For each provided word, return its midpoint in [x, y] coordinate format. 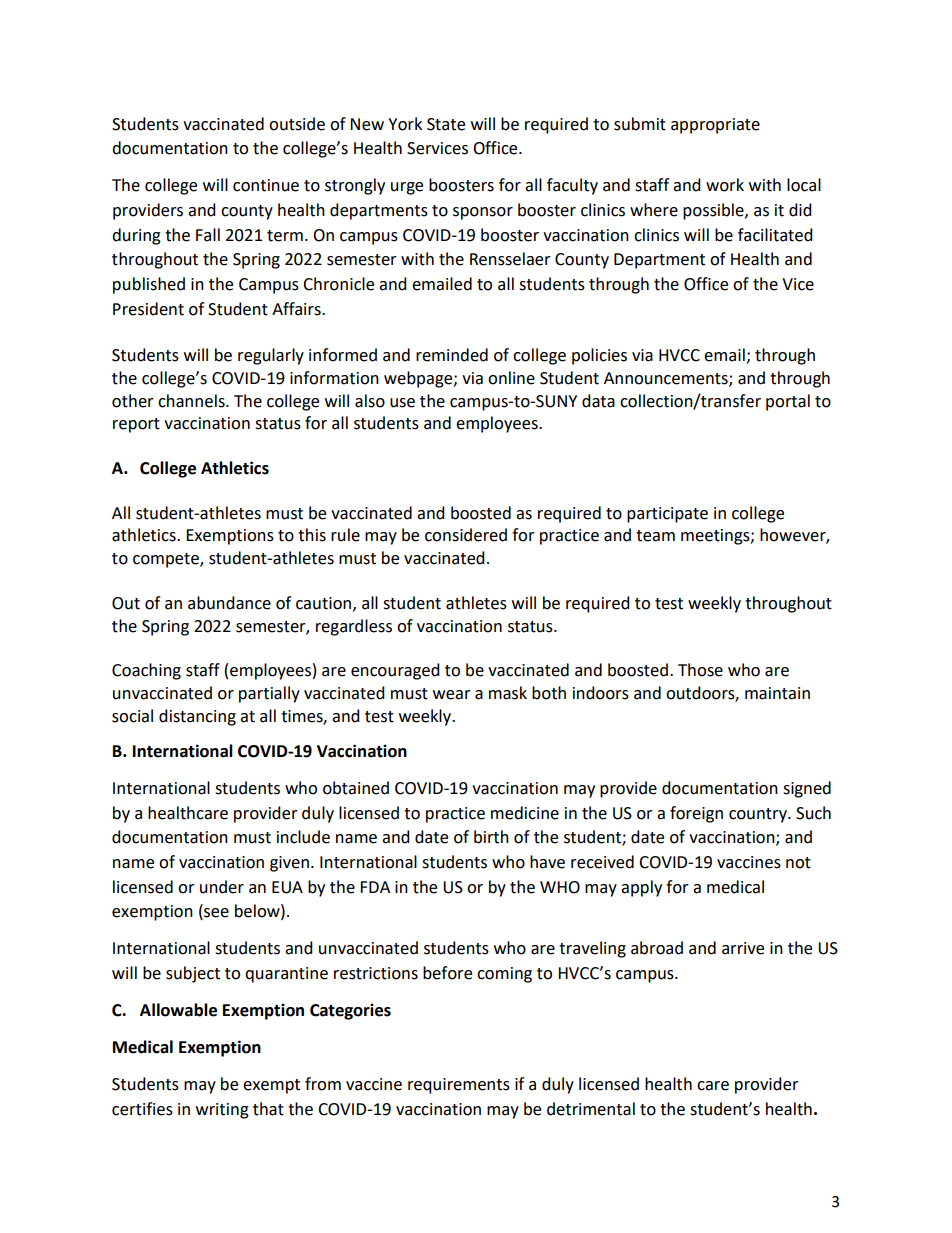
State [446, 124]
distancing [197, 717]
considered [466, 535]
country [759, 815]
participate [667, 515]
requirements [459, 1086]
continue [266, 185]
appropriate [715, 126]
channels [192, 401]
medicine [525, 813]
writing [222, 1111]
